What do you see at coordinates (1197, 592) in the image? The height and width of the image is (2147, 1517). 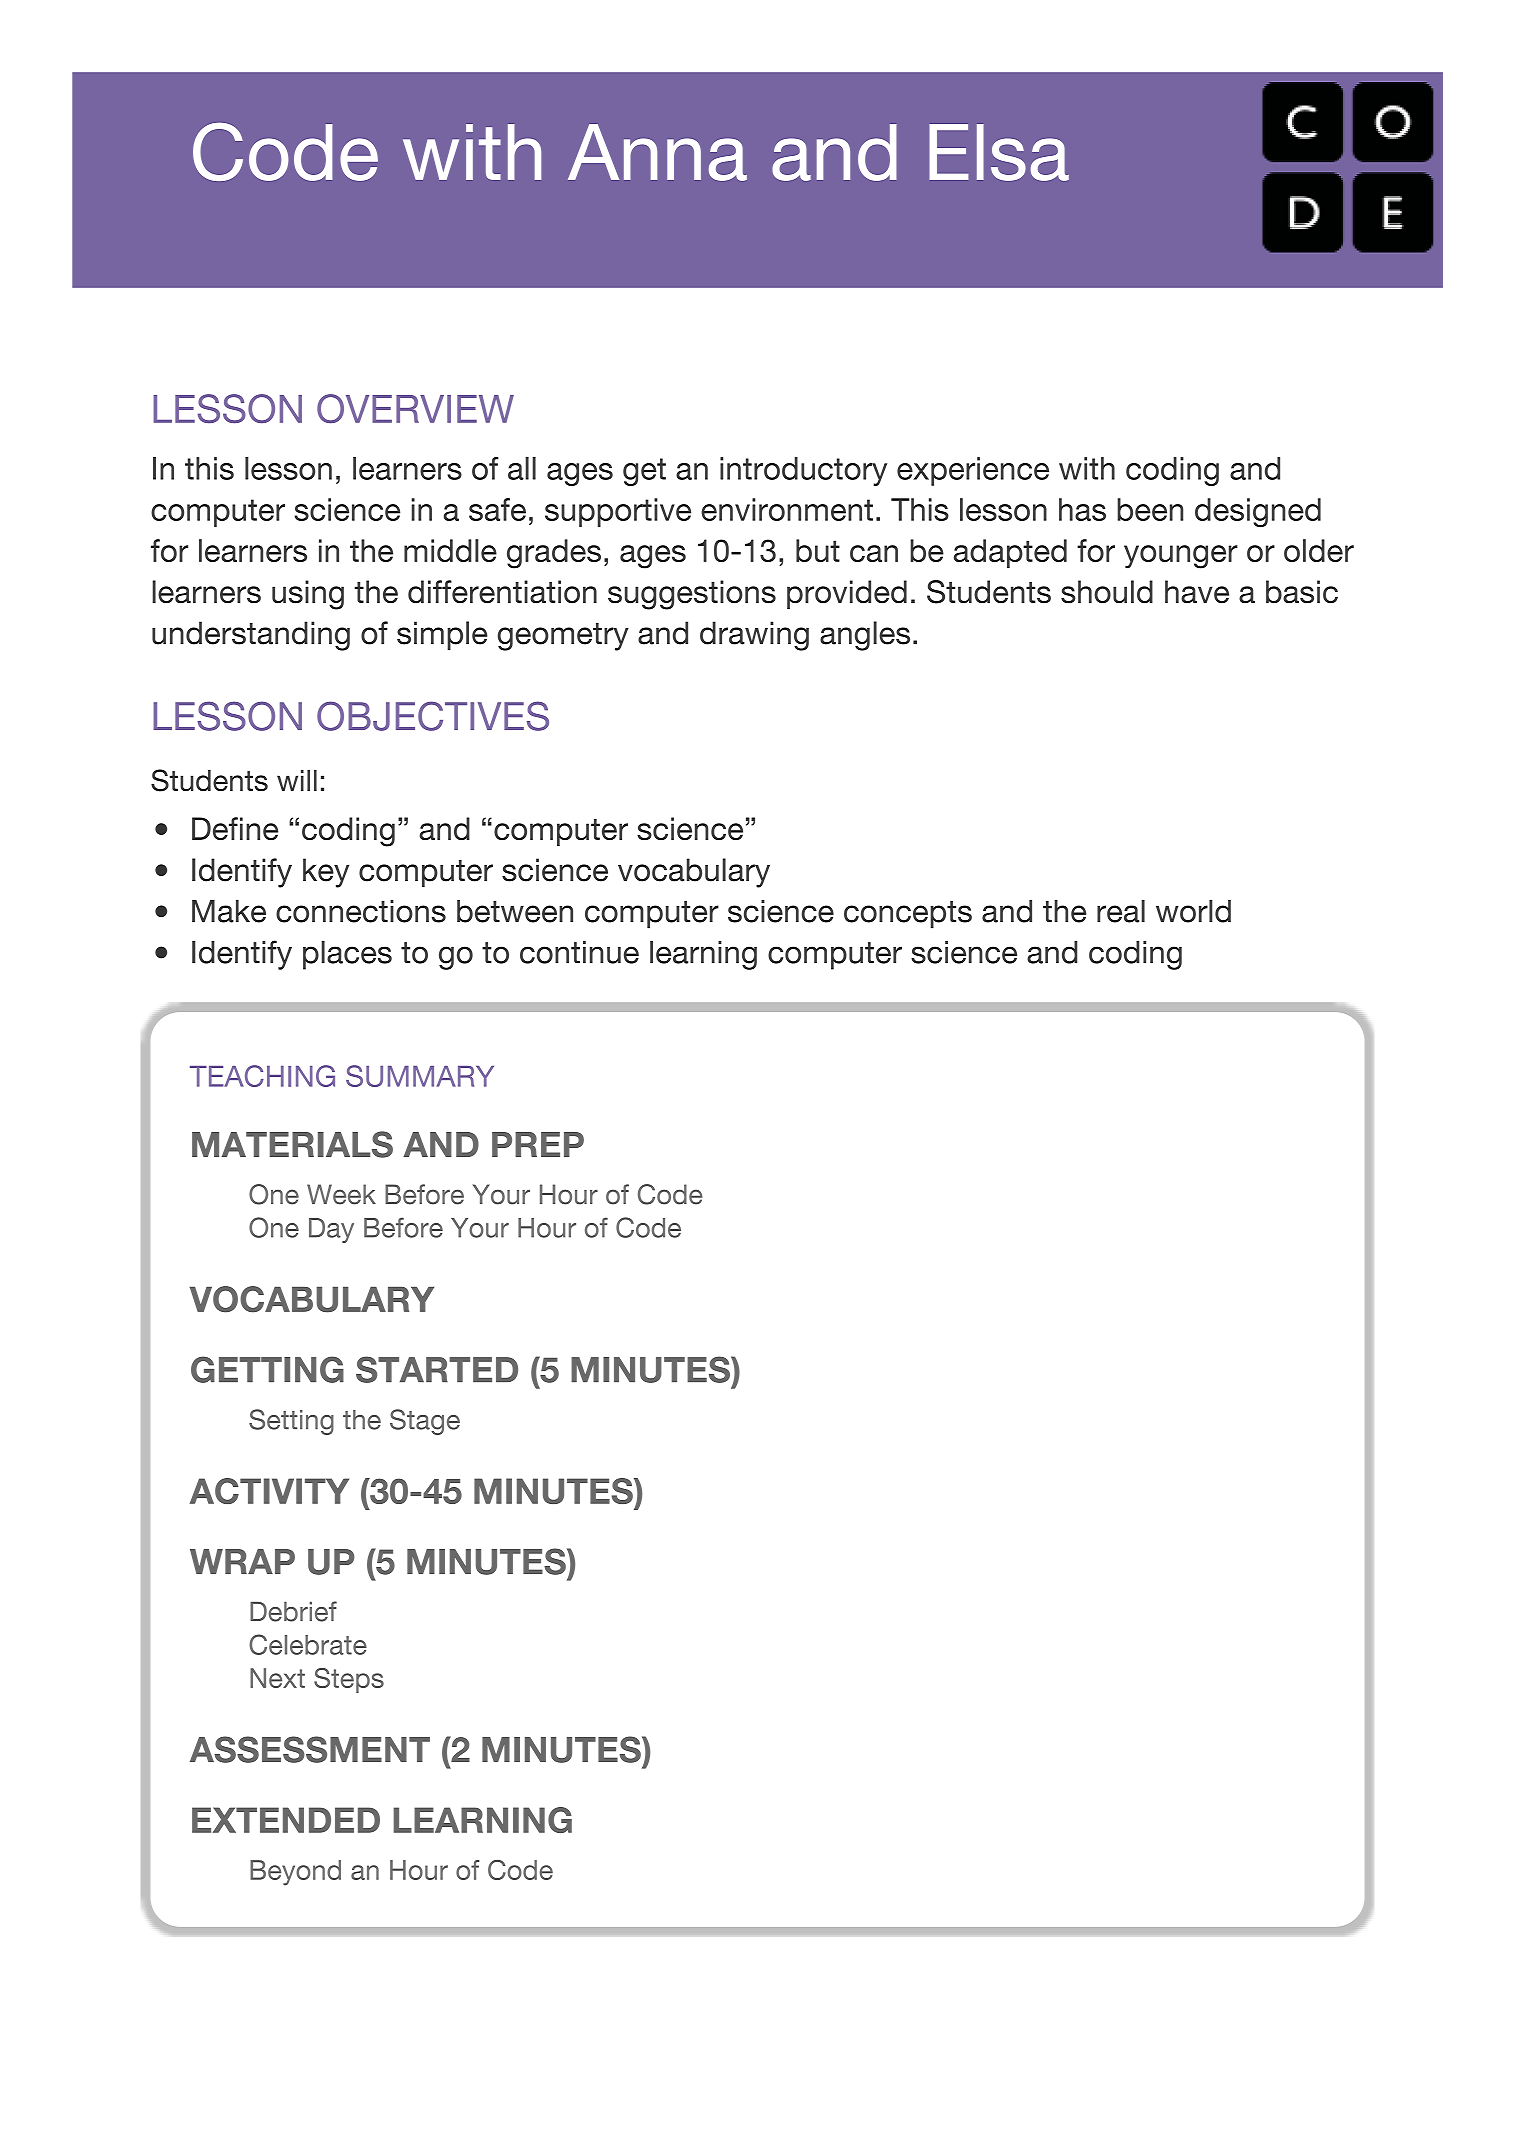 I see `have` at bounding box center [1197, 592].
